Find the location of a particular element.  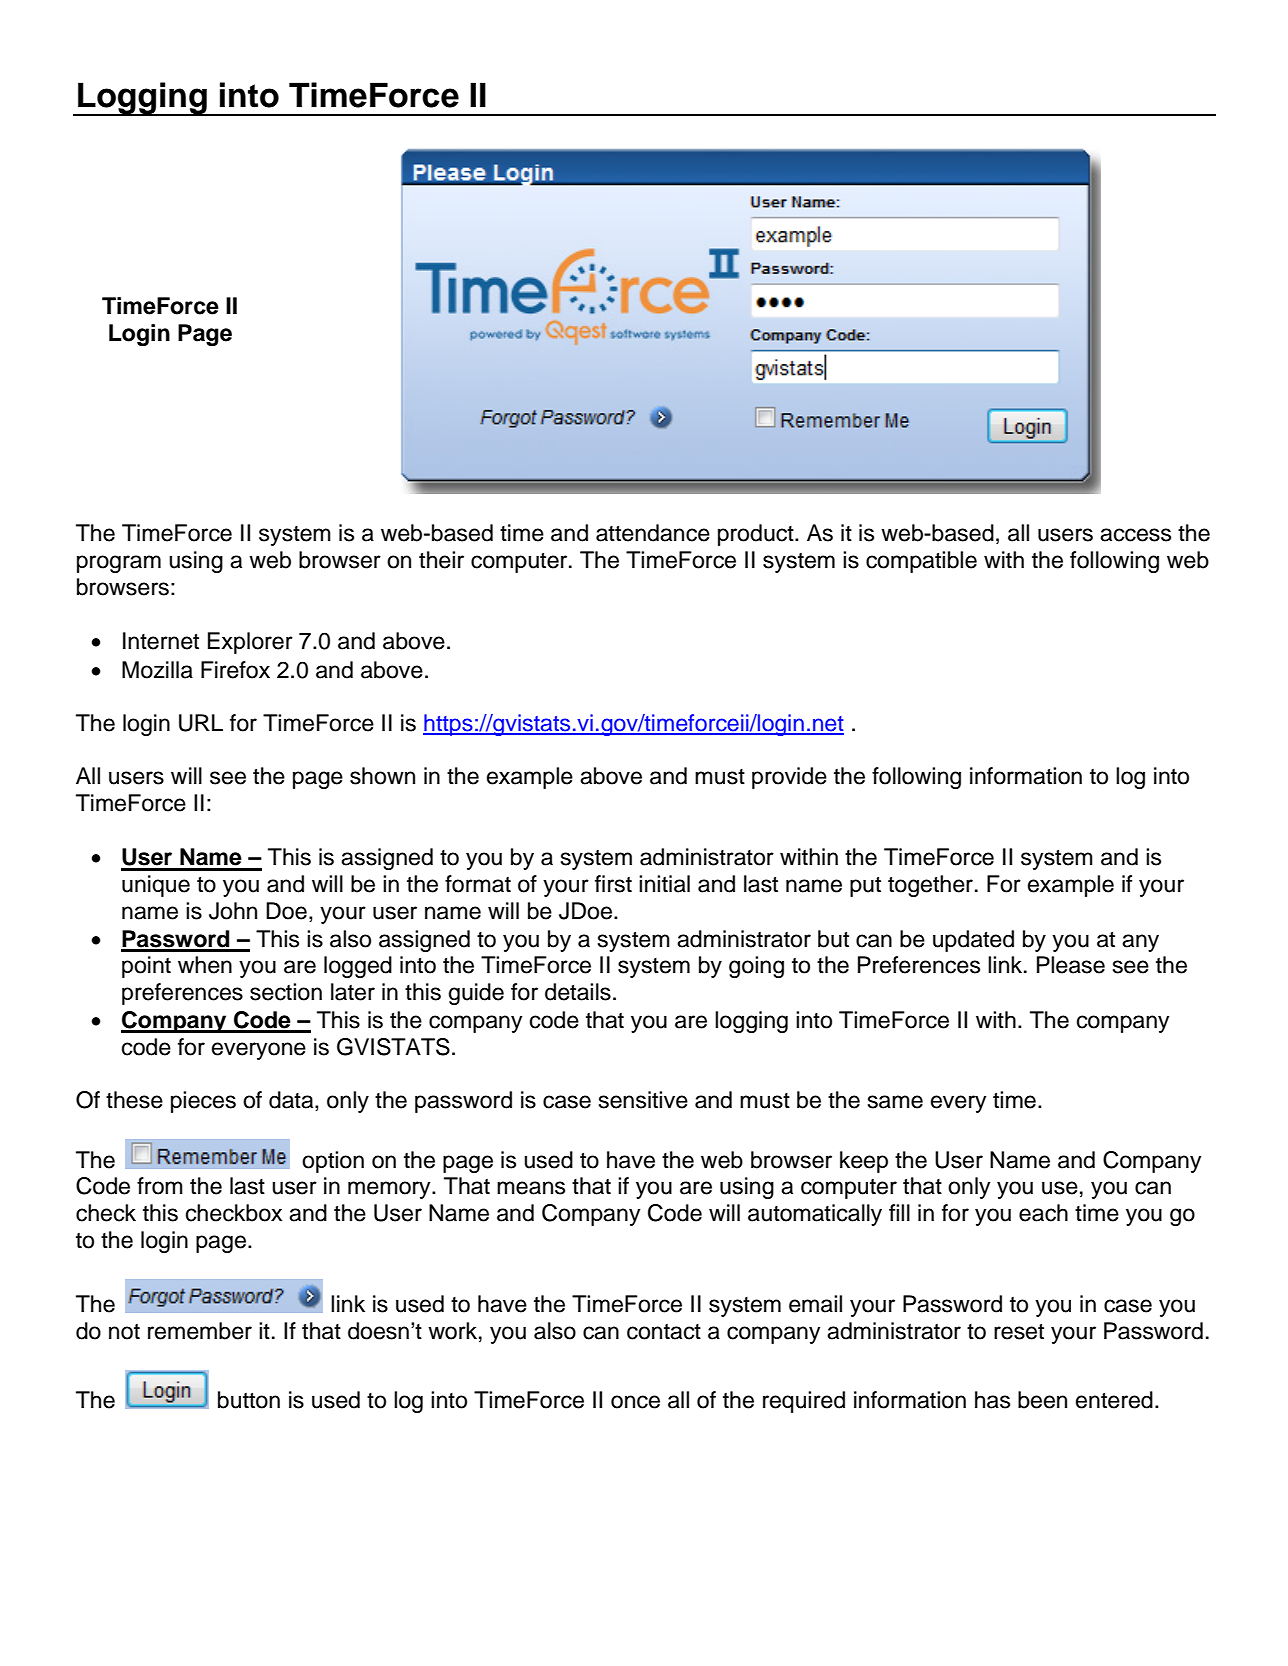

compatible is located at coordinates (921, 562).
